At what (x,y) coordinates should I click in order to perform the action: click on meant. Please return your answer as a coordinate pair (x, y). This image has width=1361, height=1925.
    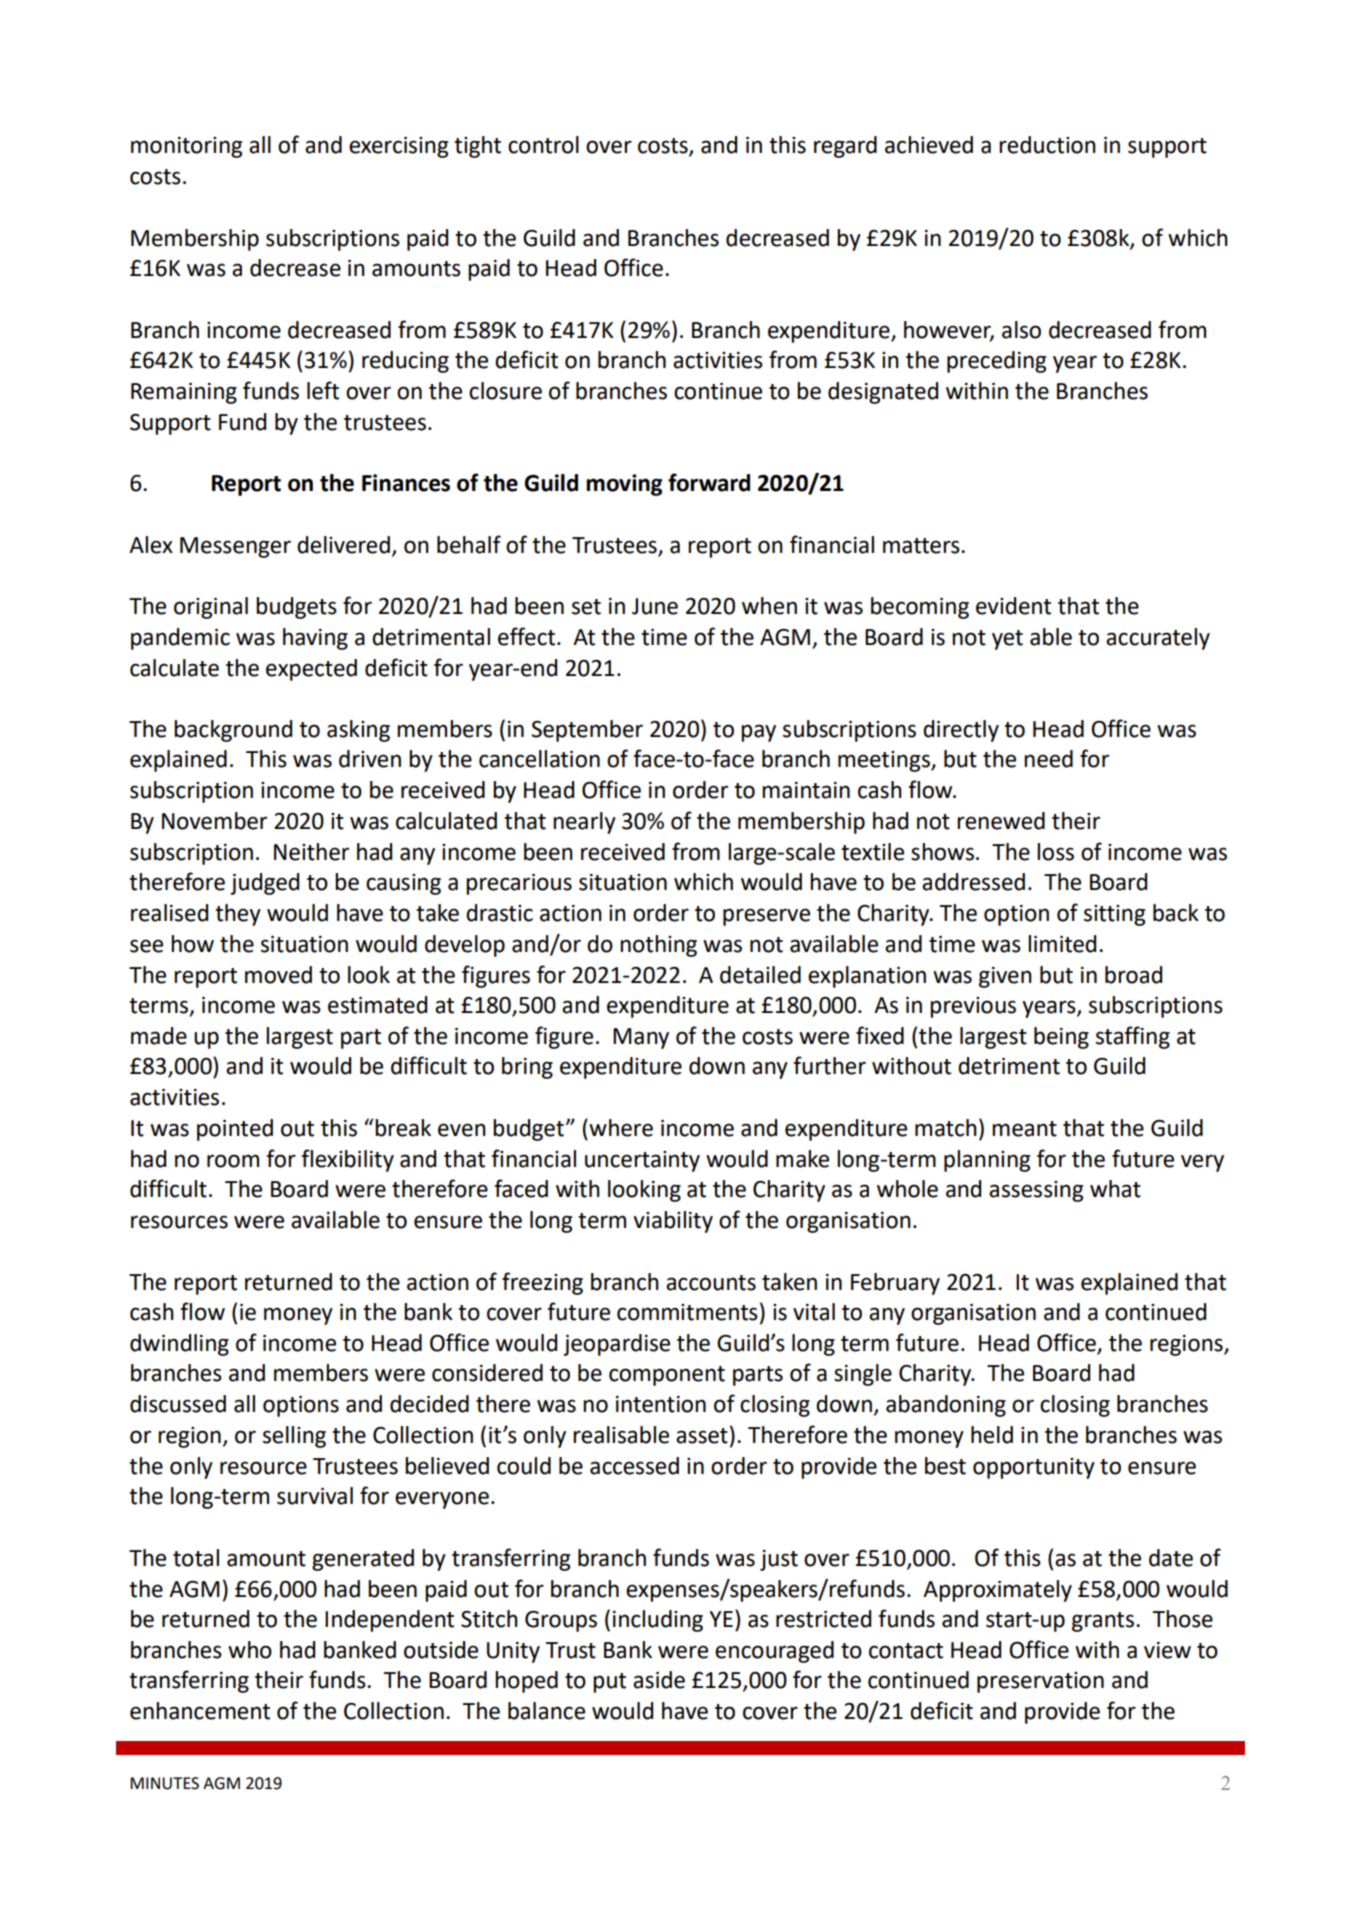
    Looking at the image, I should click on (1024, 1129).
